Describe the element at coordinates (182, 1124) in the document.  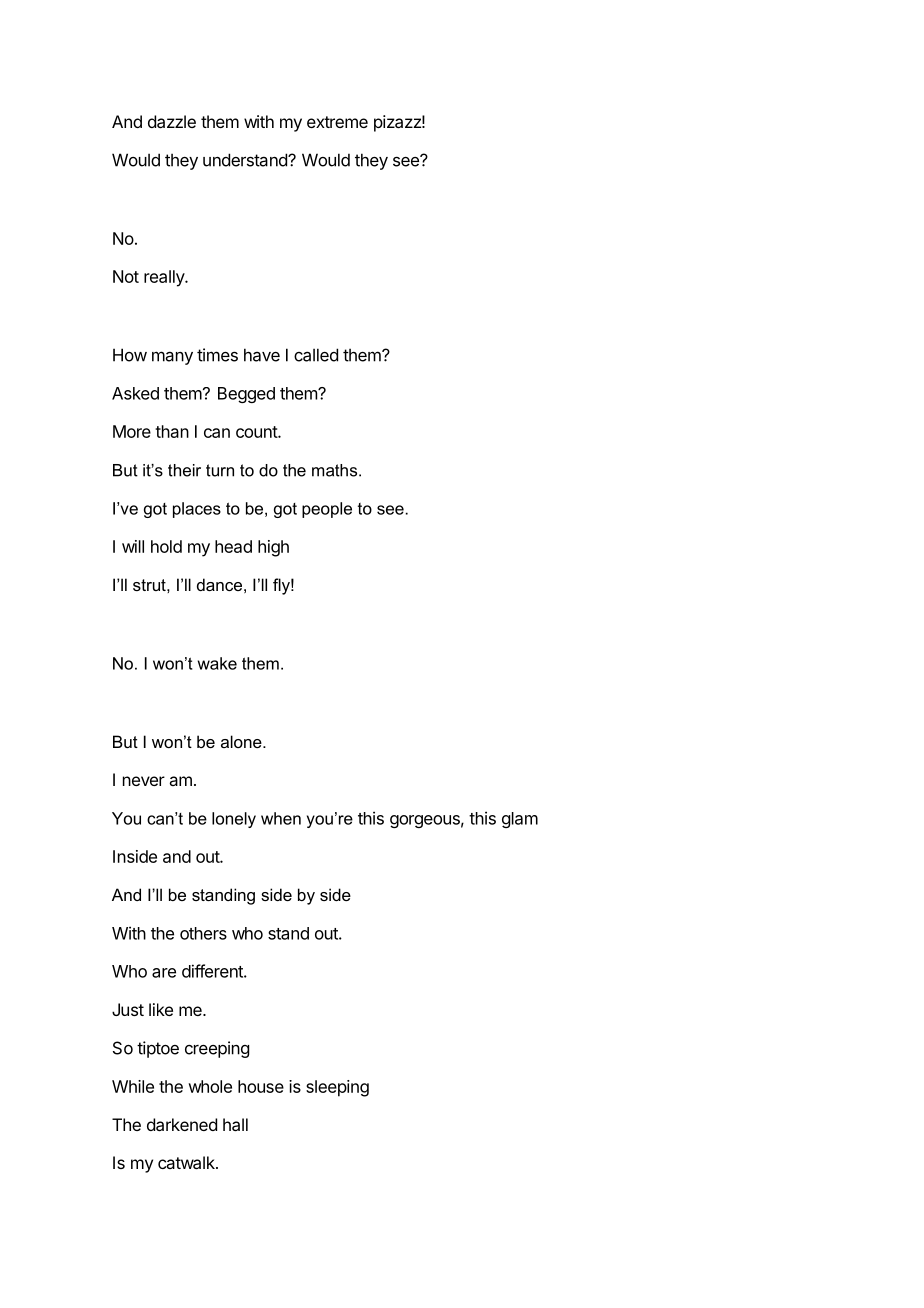
I see `darkened` at that location.
